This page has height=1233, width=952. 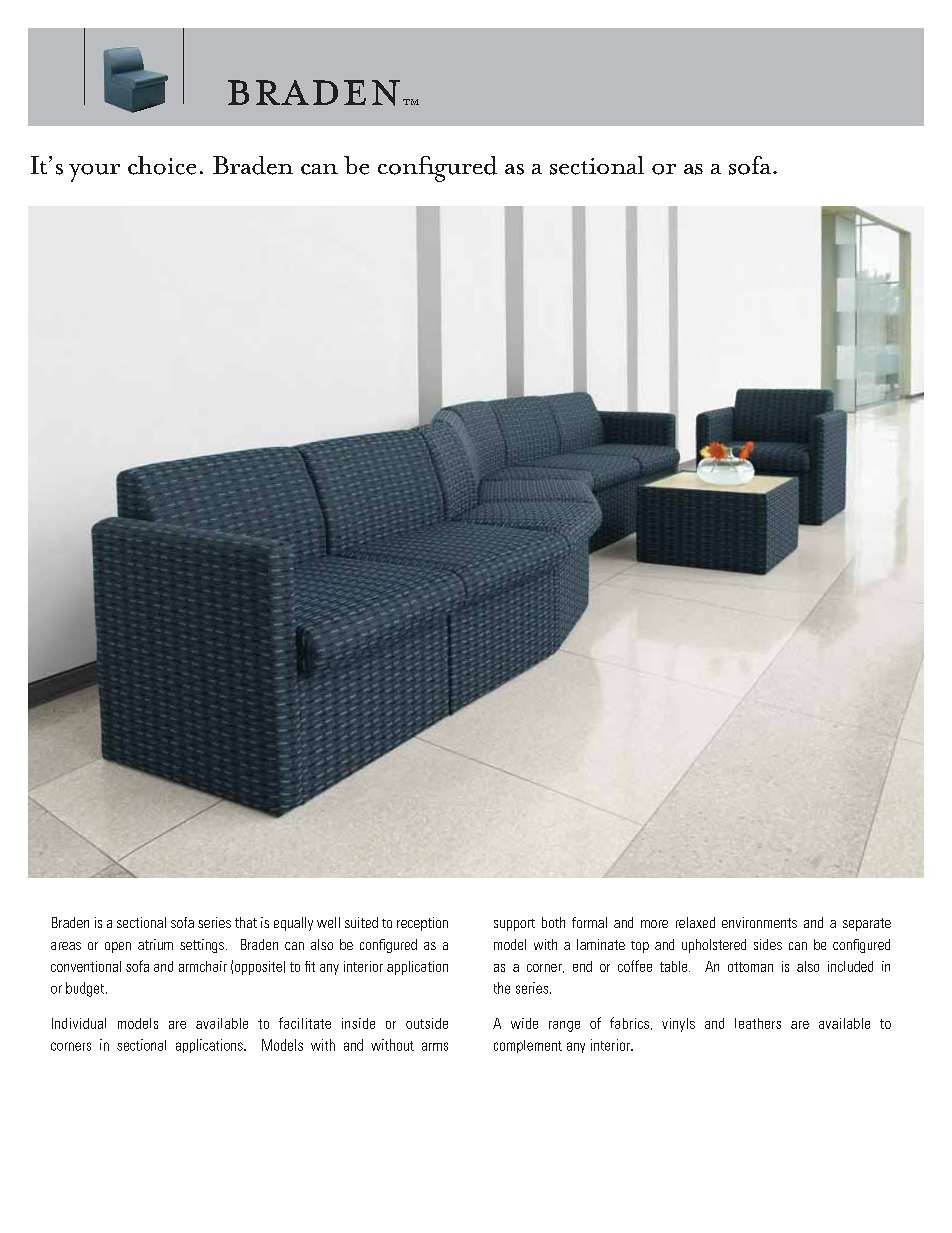 I want to click on that, so click(x=246, y=922).
